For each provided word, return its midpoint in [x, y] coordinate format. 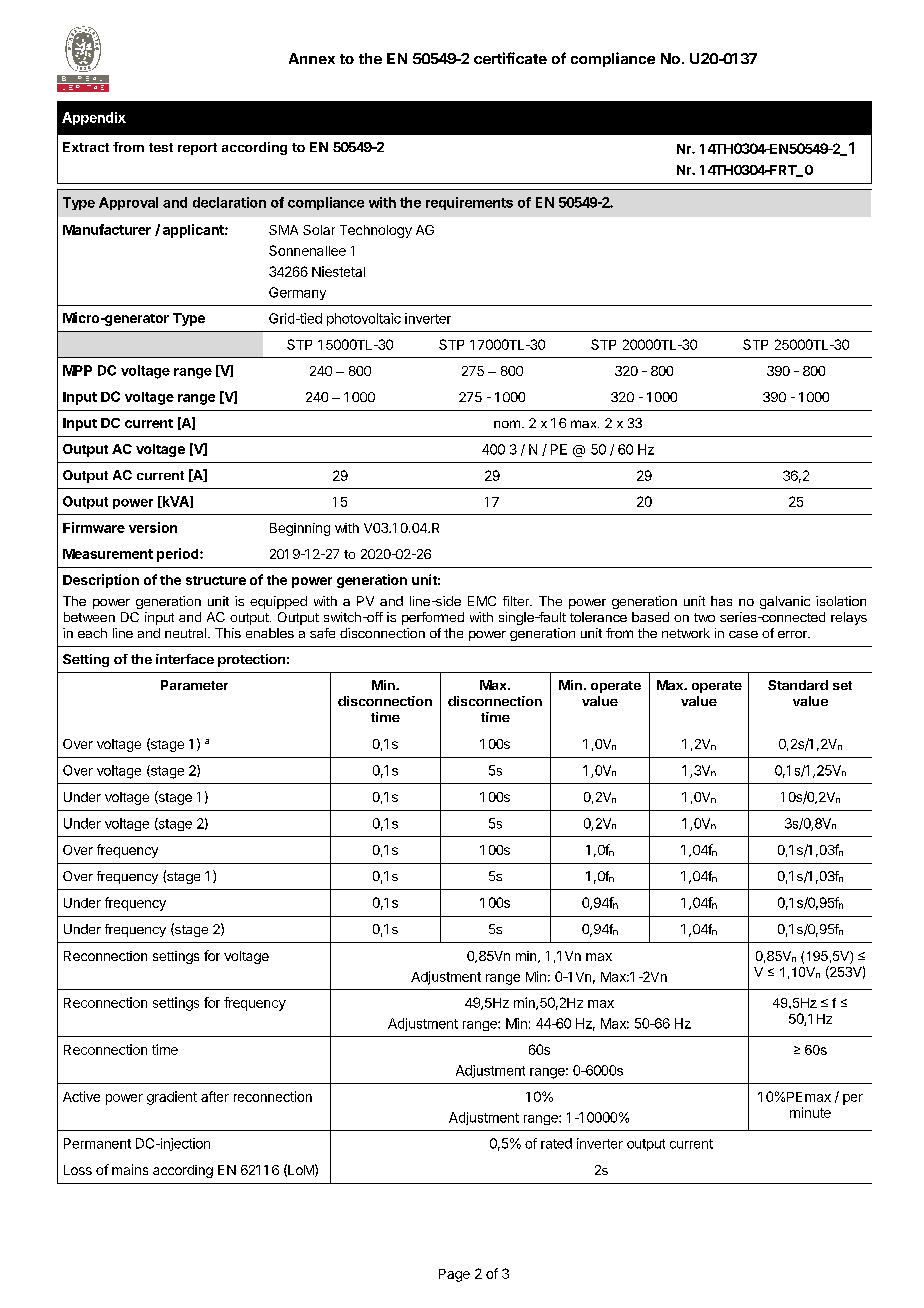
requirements [469, 203]
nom [507, 424]
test [161, 147]
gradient [172, 1098]
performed [433, 618]
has [721, 601]
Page [454, 1275]
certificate [510, 58]
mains [130, 1169]
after [215, 1096]
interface [185, 659]
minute [810, 1112]
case [743, 634]
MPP [77, 370]
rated [556, 1143]
